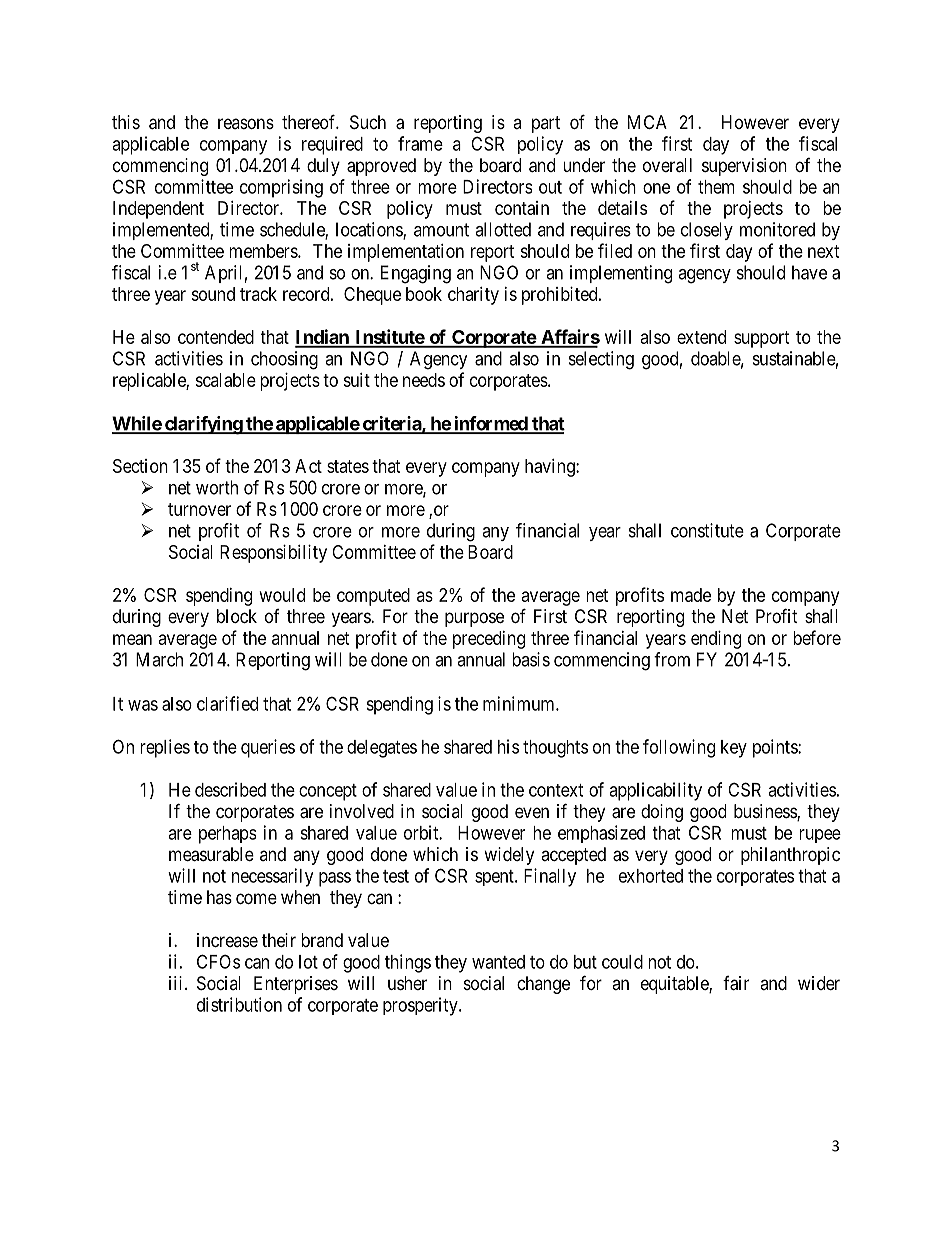 Image resolution: width=952 pixels, height=1233 pixels. What do you see at coordinates (474, 619) in the screenshot?
I see `purpose` at bounding box center [474, 619].
